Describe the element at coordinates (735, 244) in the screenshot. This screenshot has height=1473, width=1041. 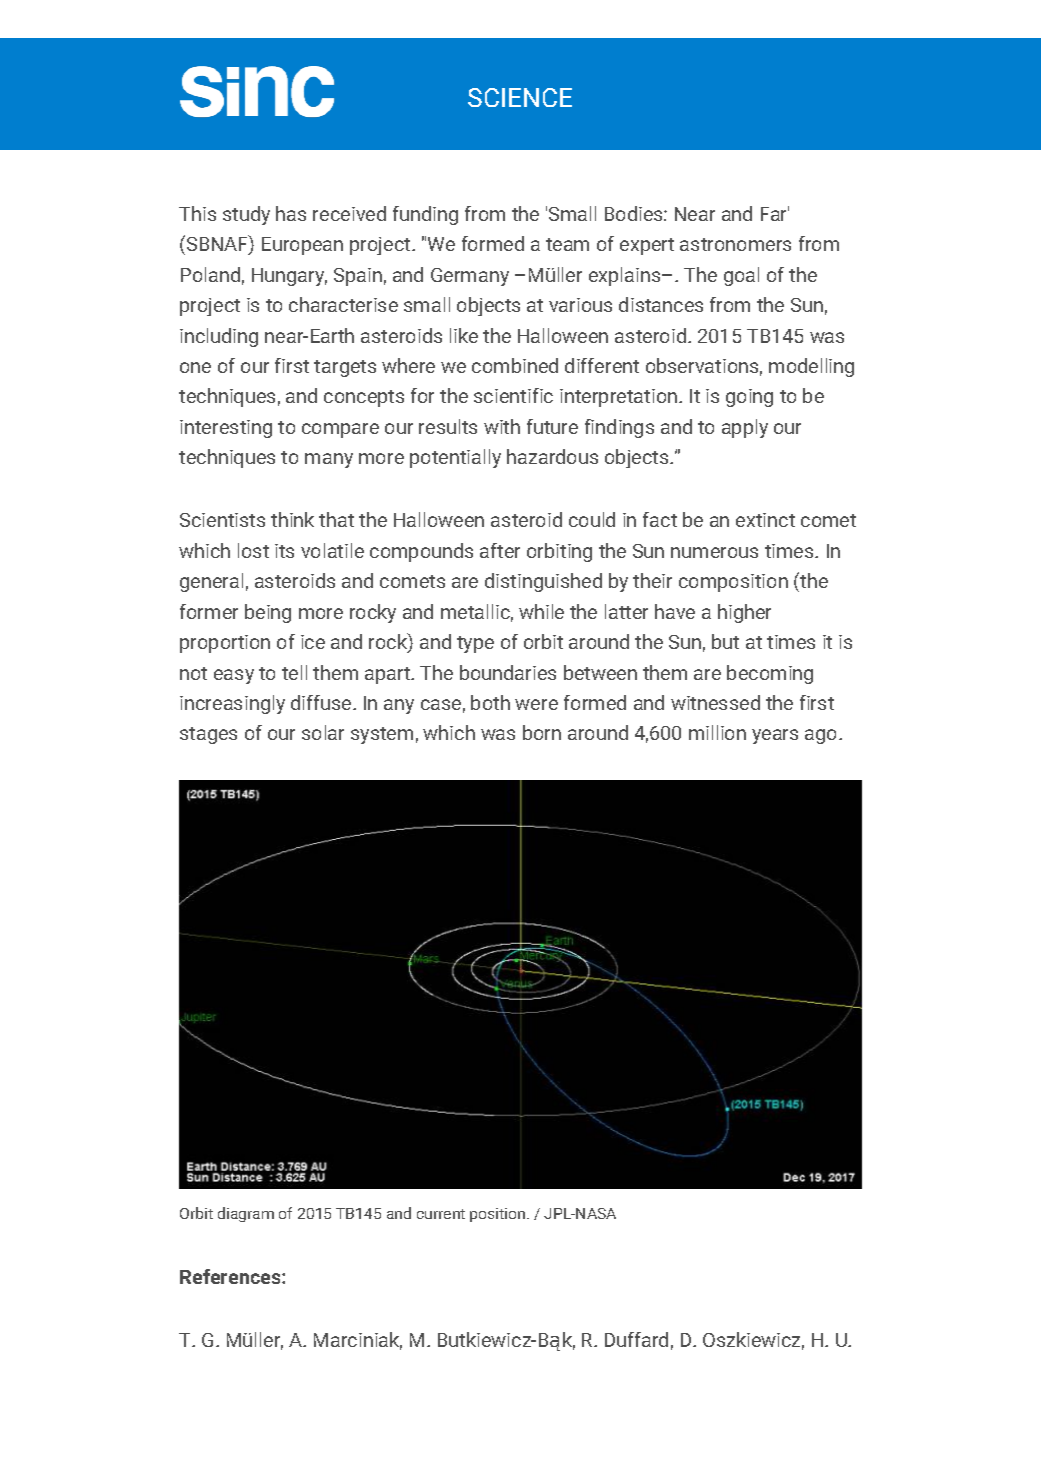
I see `astronomers` at that location.
